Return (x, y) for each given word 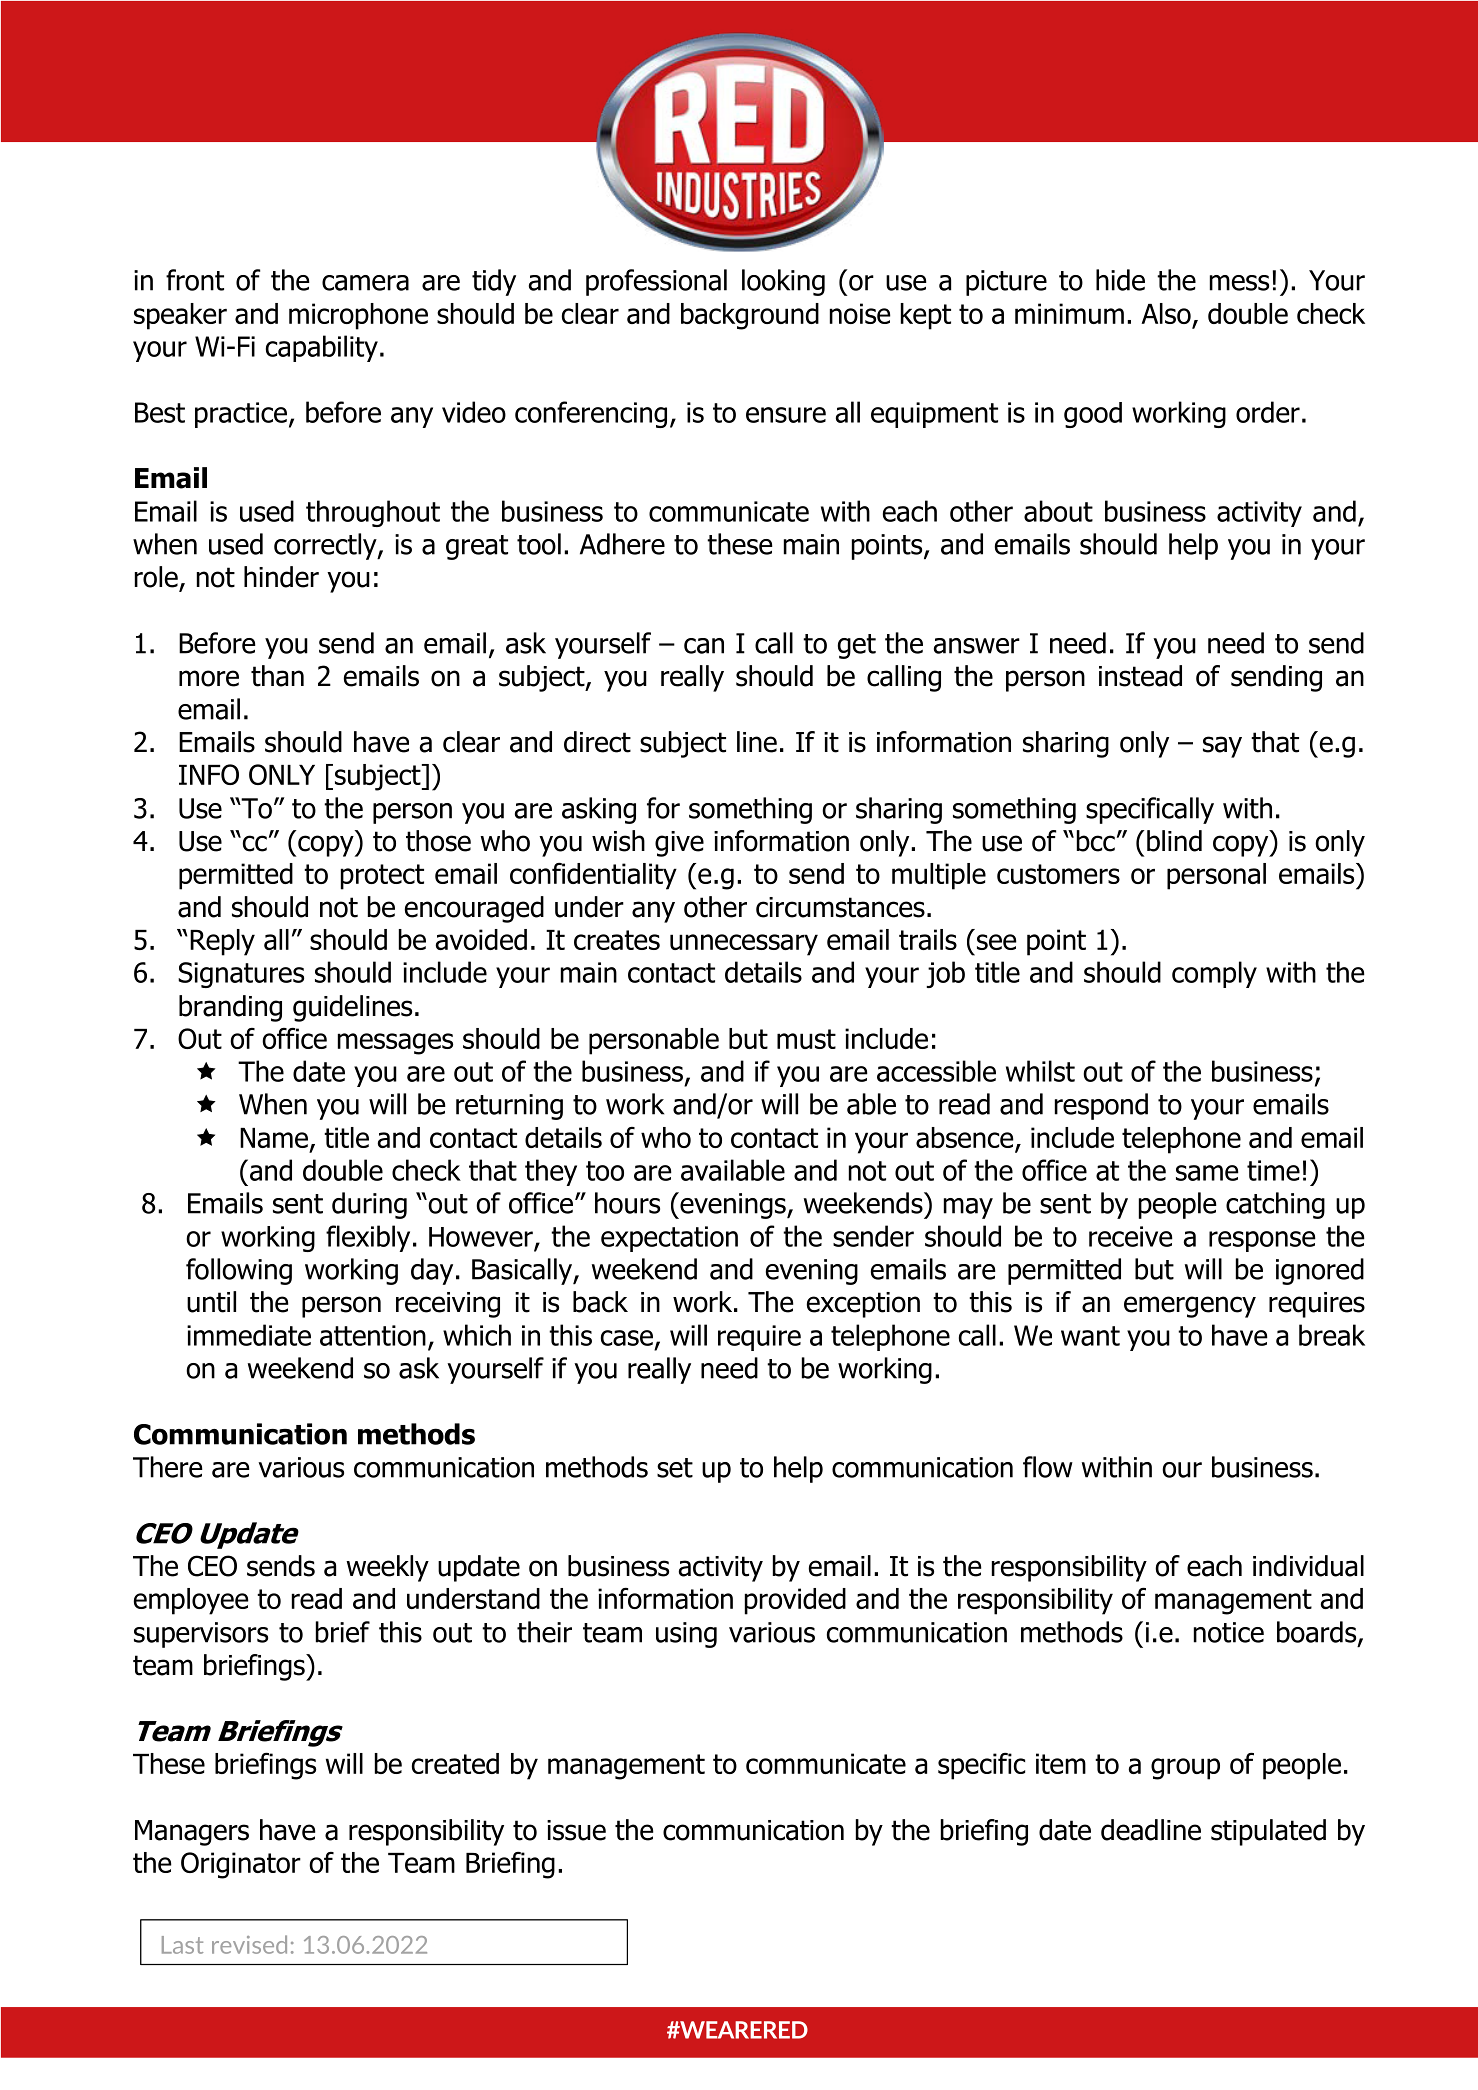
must (806, 1039)
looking (783, 282)
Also (1166, 313)
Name (274, 1138)
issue (576, 1830)
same (1207, 1173)
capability (322, 348)
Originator (241, 1865)
